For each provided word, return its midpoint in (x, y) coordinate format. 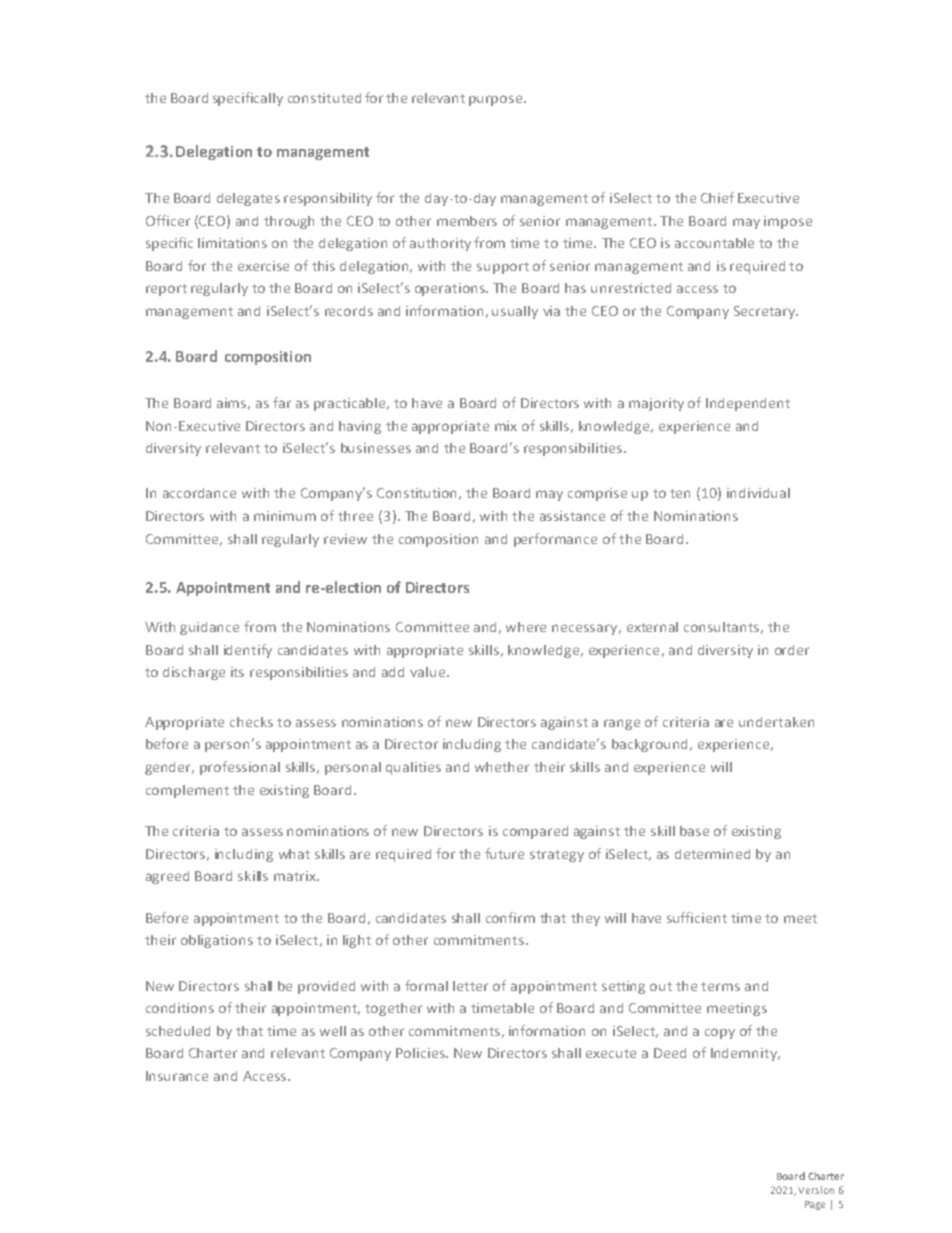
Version (816, 1190)
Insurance (177, 1076)
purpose (497, 100)
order (792, 650)
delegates (248, 199)
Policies (421, 1053)
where (526, 627)
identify (248, 651)
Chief (717, 197)
